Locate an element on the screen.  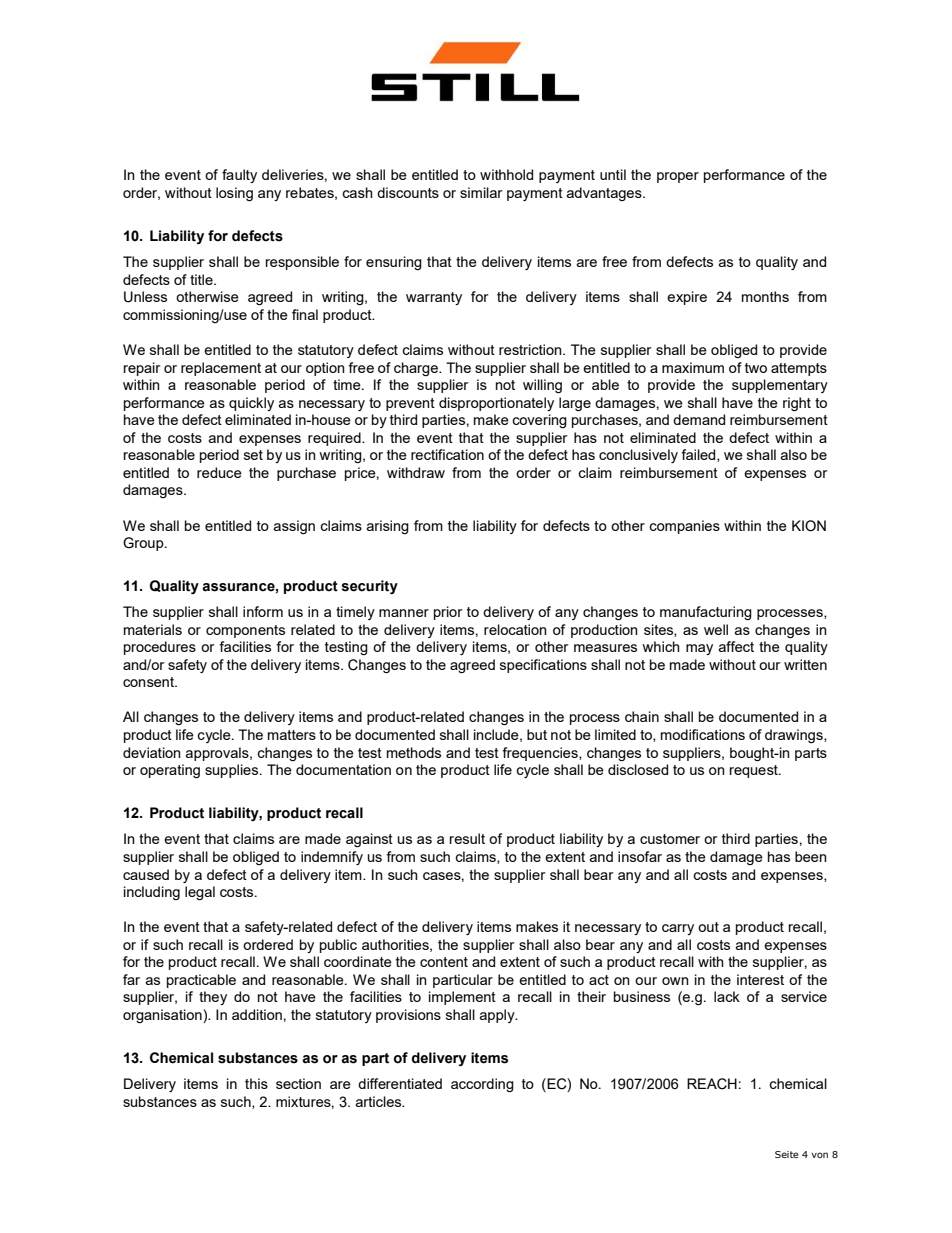
rectification is located at coordinates (447, 454).
